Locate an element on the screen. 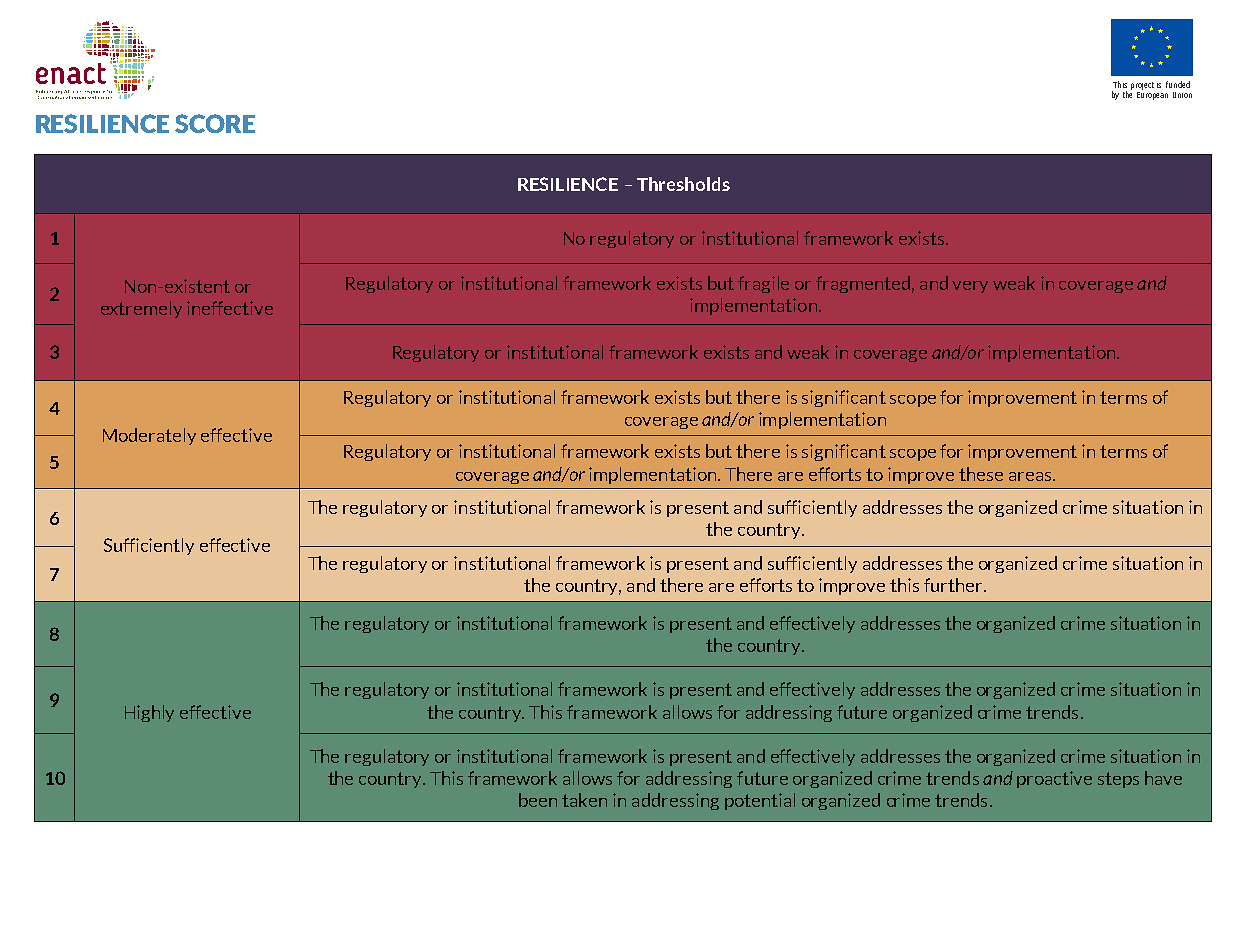  potential is located at coordinates (760, 801).
